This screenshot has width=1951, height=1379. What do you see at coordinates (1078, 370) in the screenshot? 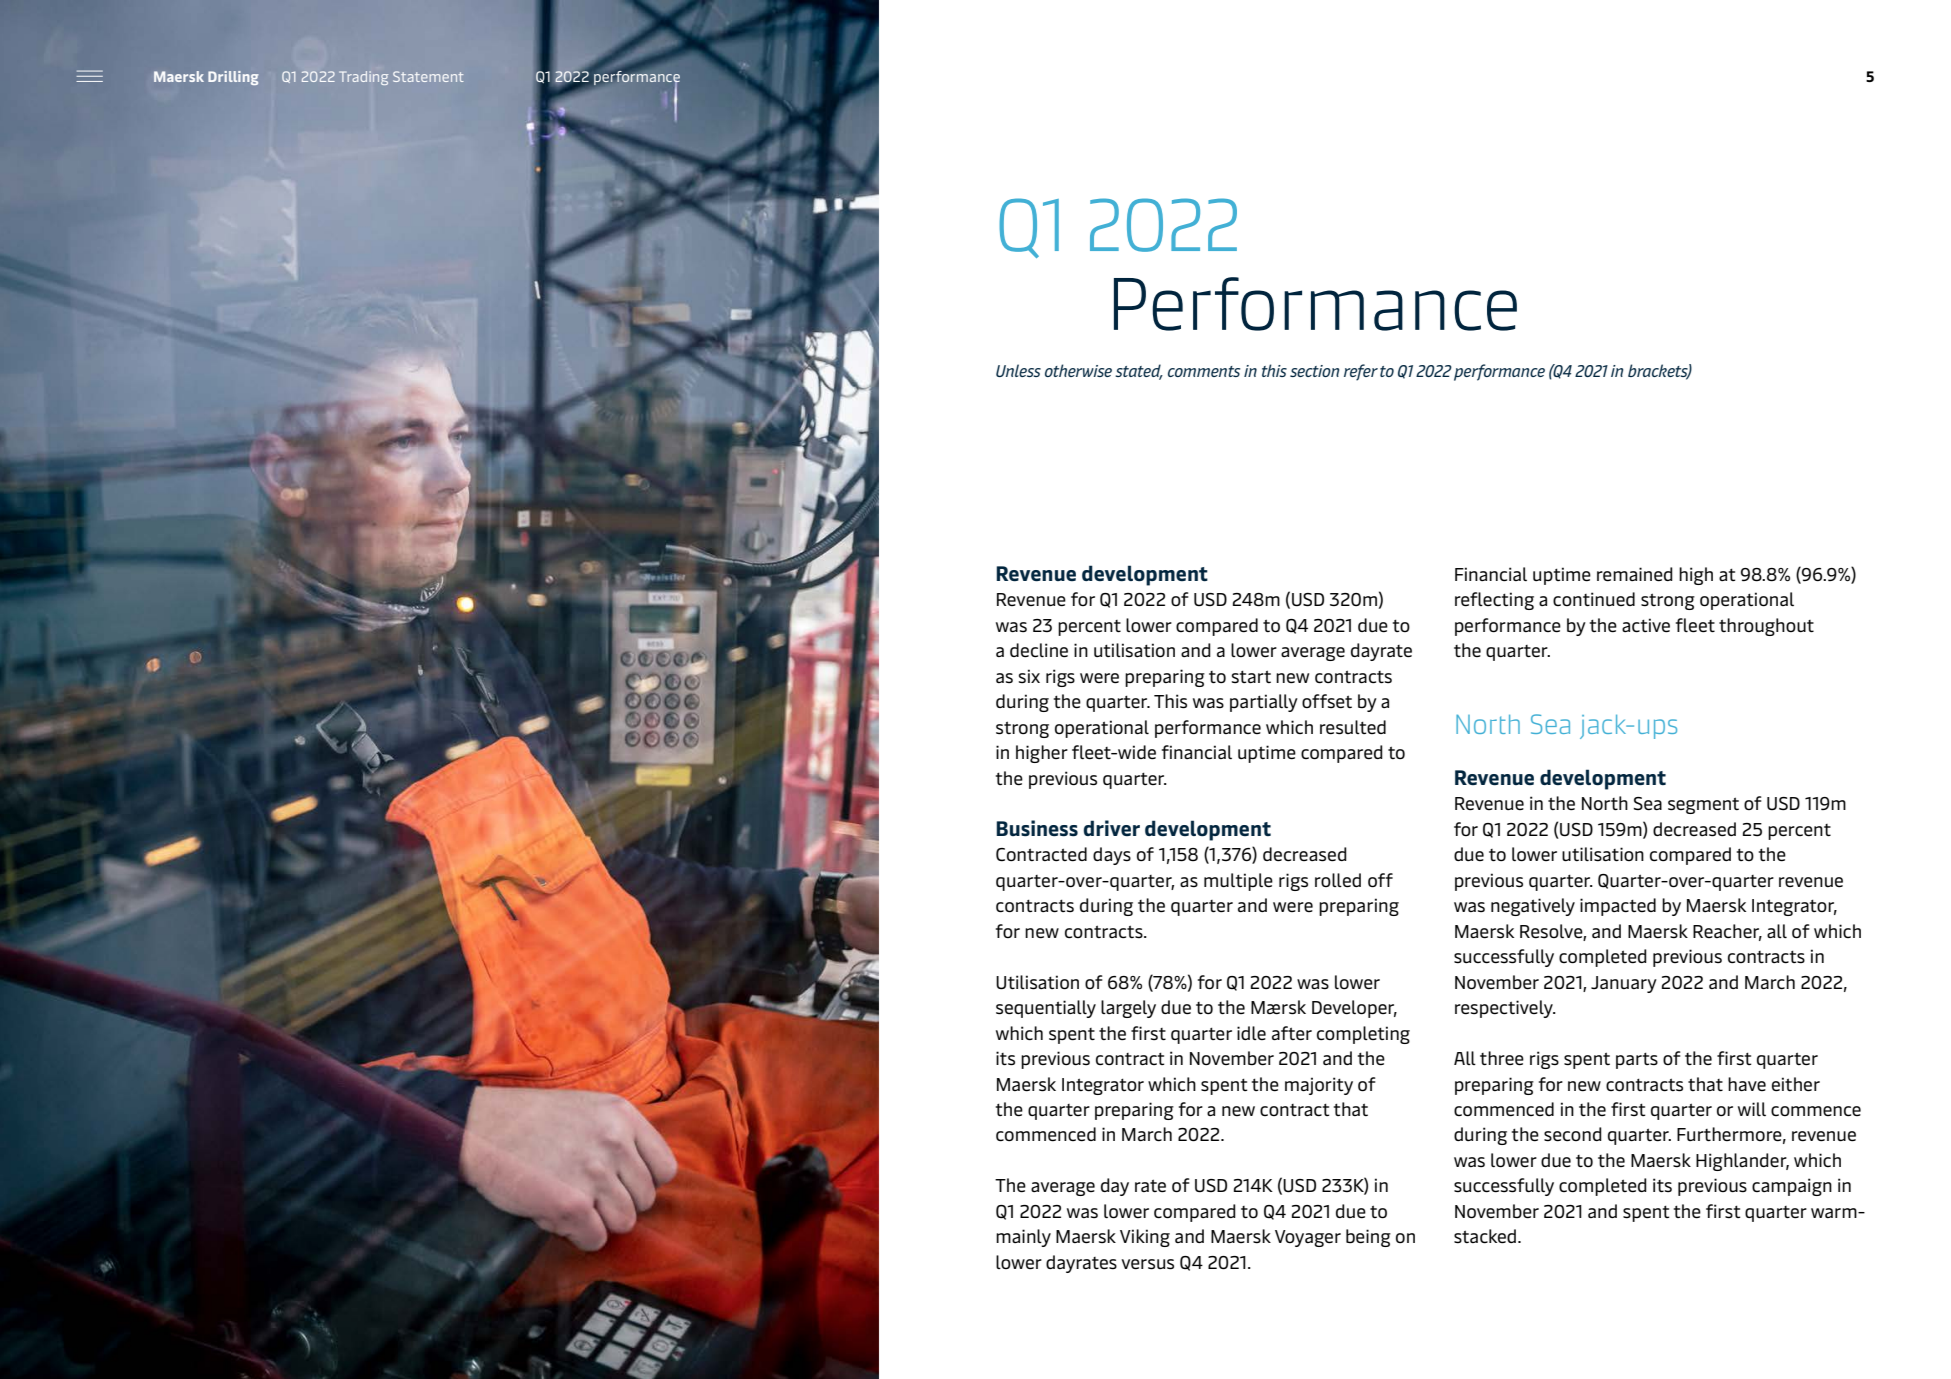
I see `otherwise` at bounding box center [1078, 370].
